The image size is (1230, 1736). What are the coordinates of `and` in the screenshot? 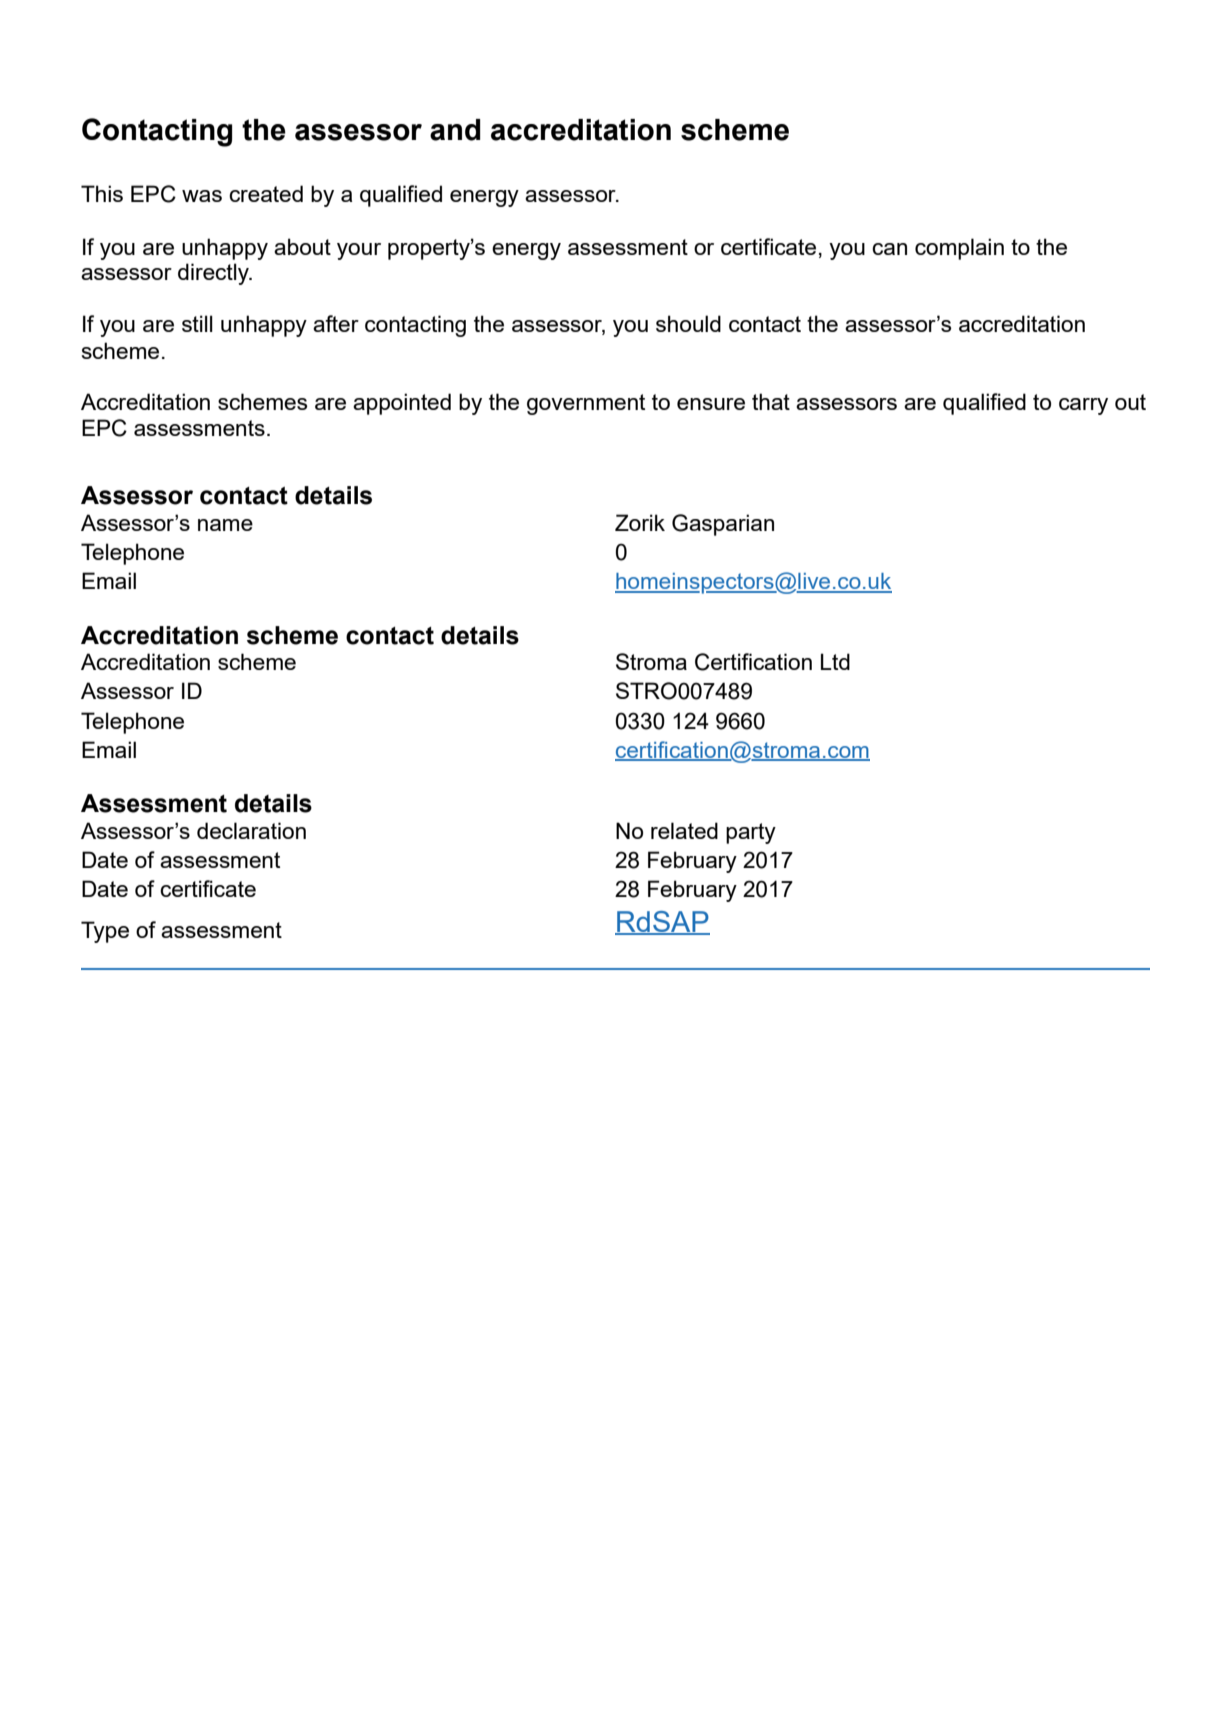 It's located at (455, 130).
